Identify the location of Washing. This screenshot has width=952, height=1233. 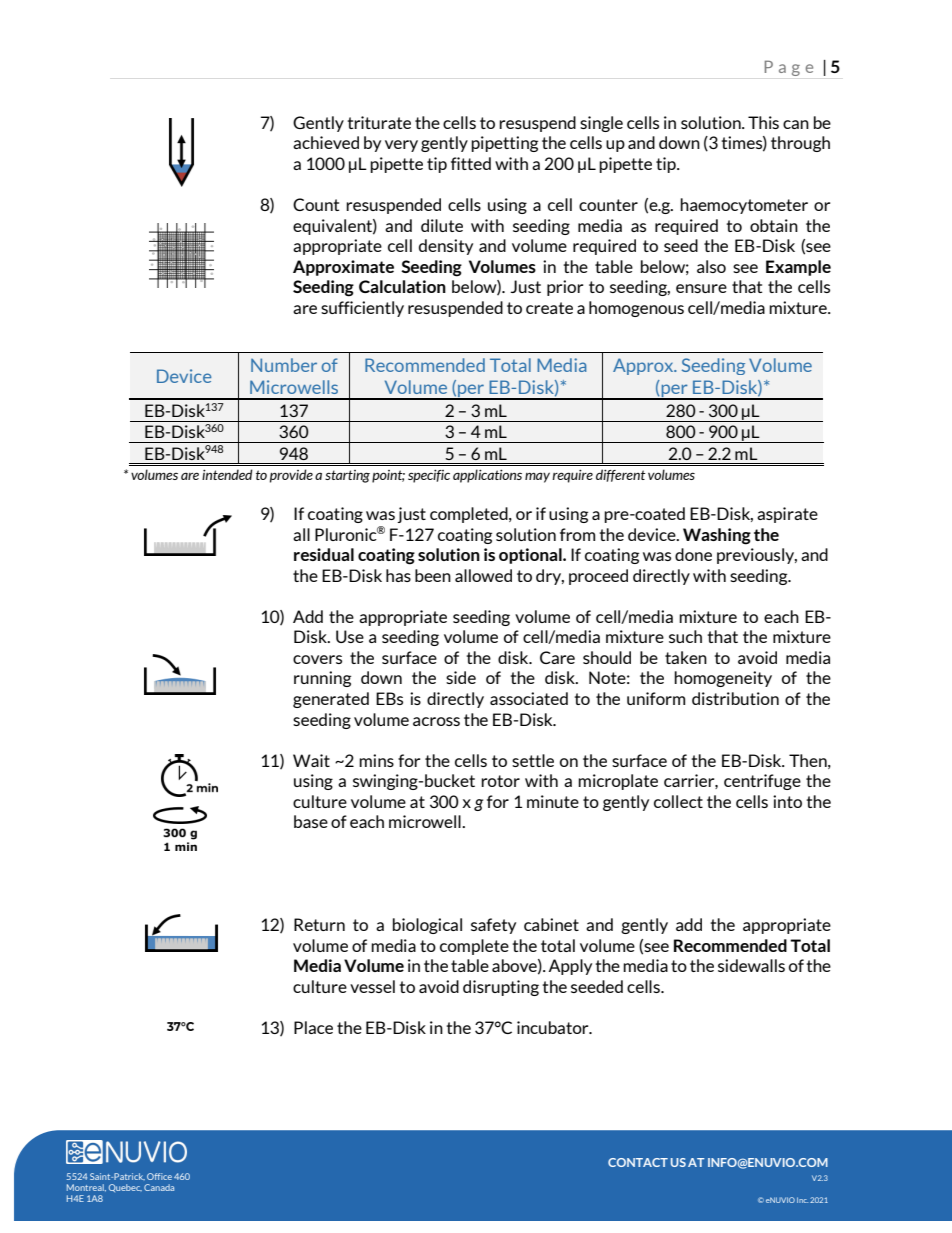
(717, 536).
